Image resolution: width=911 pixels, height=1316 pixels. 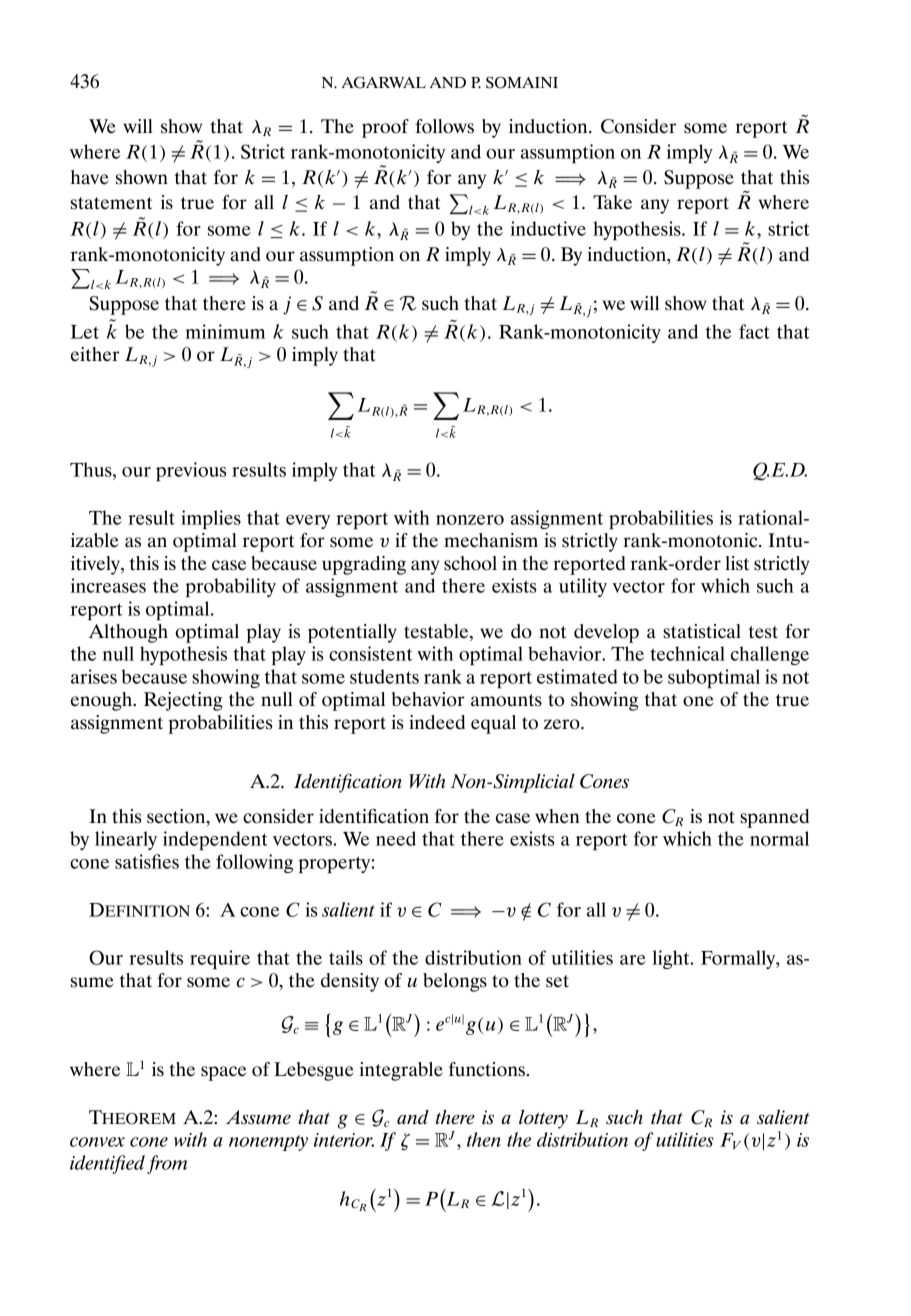 What do you see at coordinates (444, 126) in the document?
I see `follows` at bounding box center [444, 126].
